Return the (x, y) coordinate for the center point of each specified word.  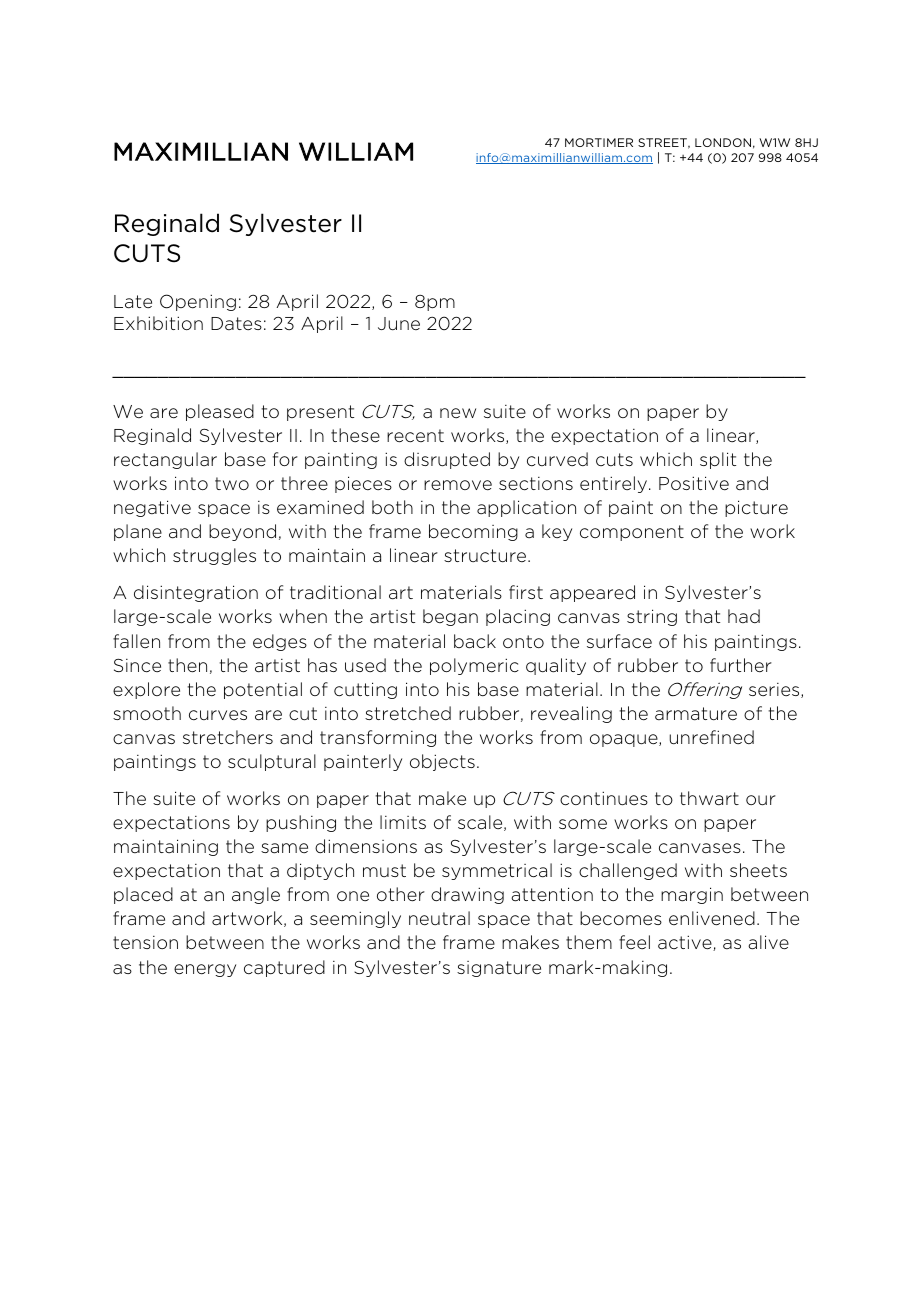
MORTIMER (599, 142)
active (686, 943)
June (399, 324)
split (718, 460)
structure (486, 556)
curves (218, 715)
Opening (198, 302)
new (458, 413)
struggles (214, 556)
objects (442, 762)
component (632, 533)
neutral (439, 918)
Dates (236, 323)
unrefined (711, 737)
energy (205, 970)
